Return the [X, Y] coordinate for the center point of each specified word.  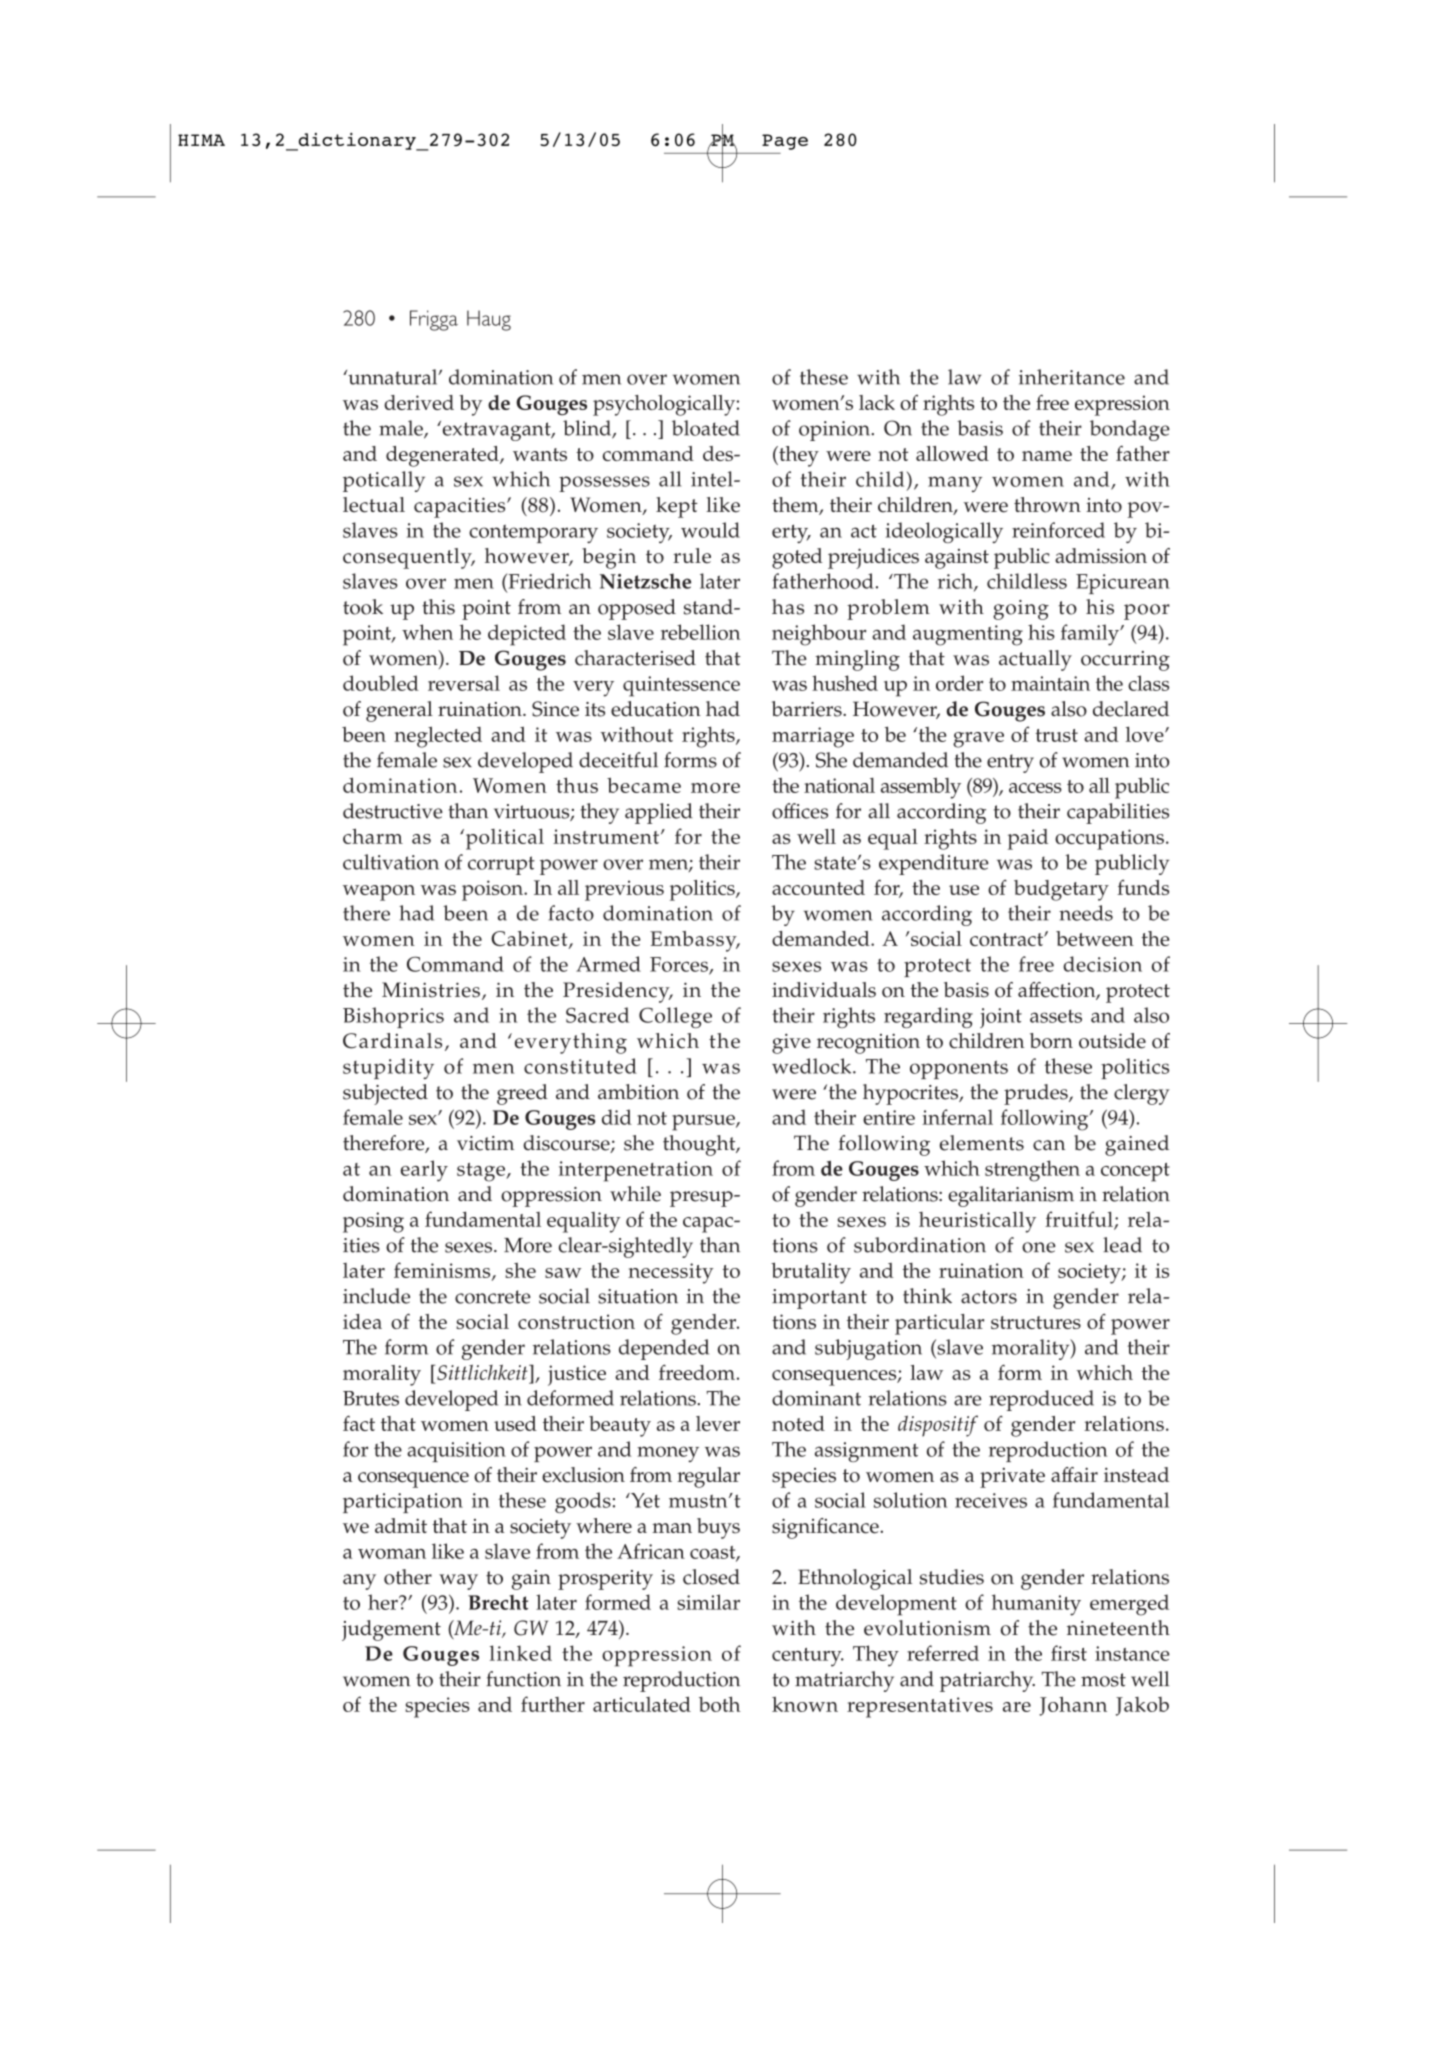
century [808, 1657]
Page [785, 142]
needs [1086, 913]
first [1069, 1653]
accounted [818, 887]
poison [493, 890]
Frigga [434, 320]
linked [521, 1653]
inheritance [1072, 377]
